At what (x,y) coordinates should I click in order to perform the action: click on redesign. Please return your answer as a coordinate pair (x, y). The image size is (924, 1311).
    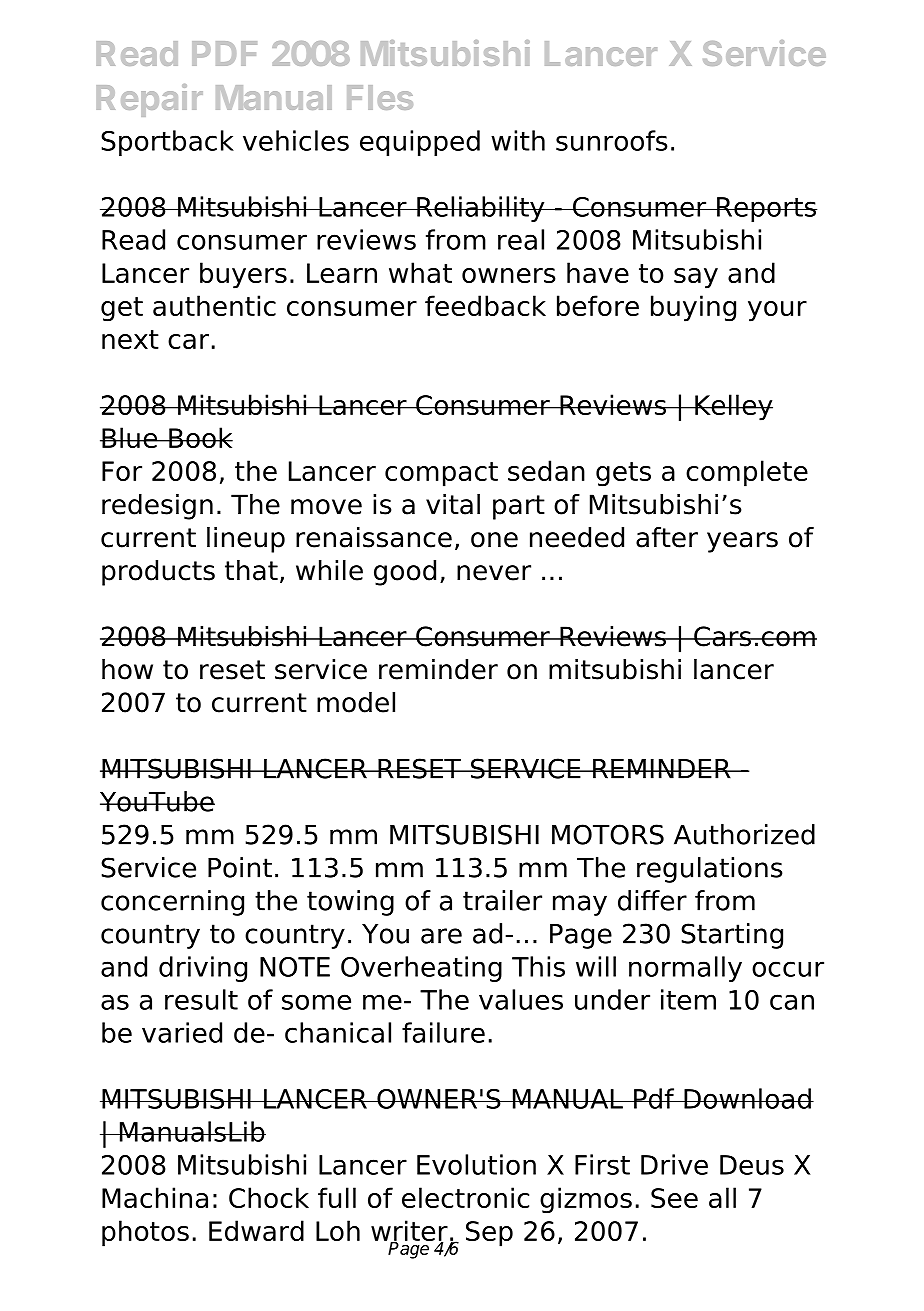
    Looking at the image, I should click on (157, 507).
